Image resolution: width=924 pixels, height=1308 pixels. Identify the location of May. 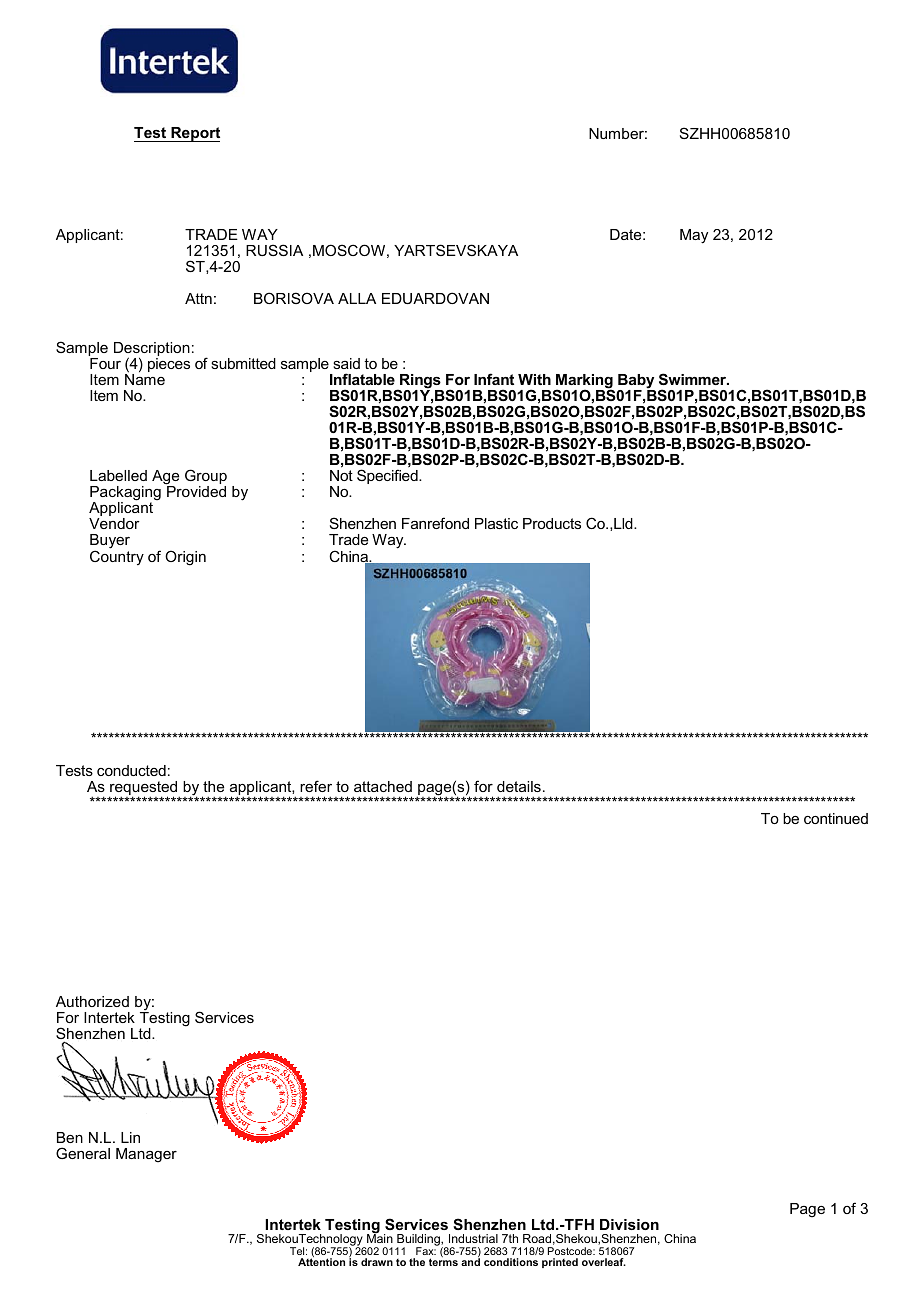
(694, 236).
